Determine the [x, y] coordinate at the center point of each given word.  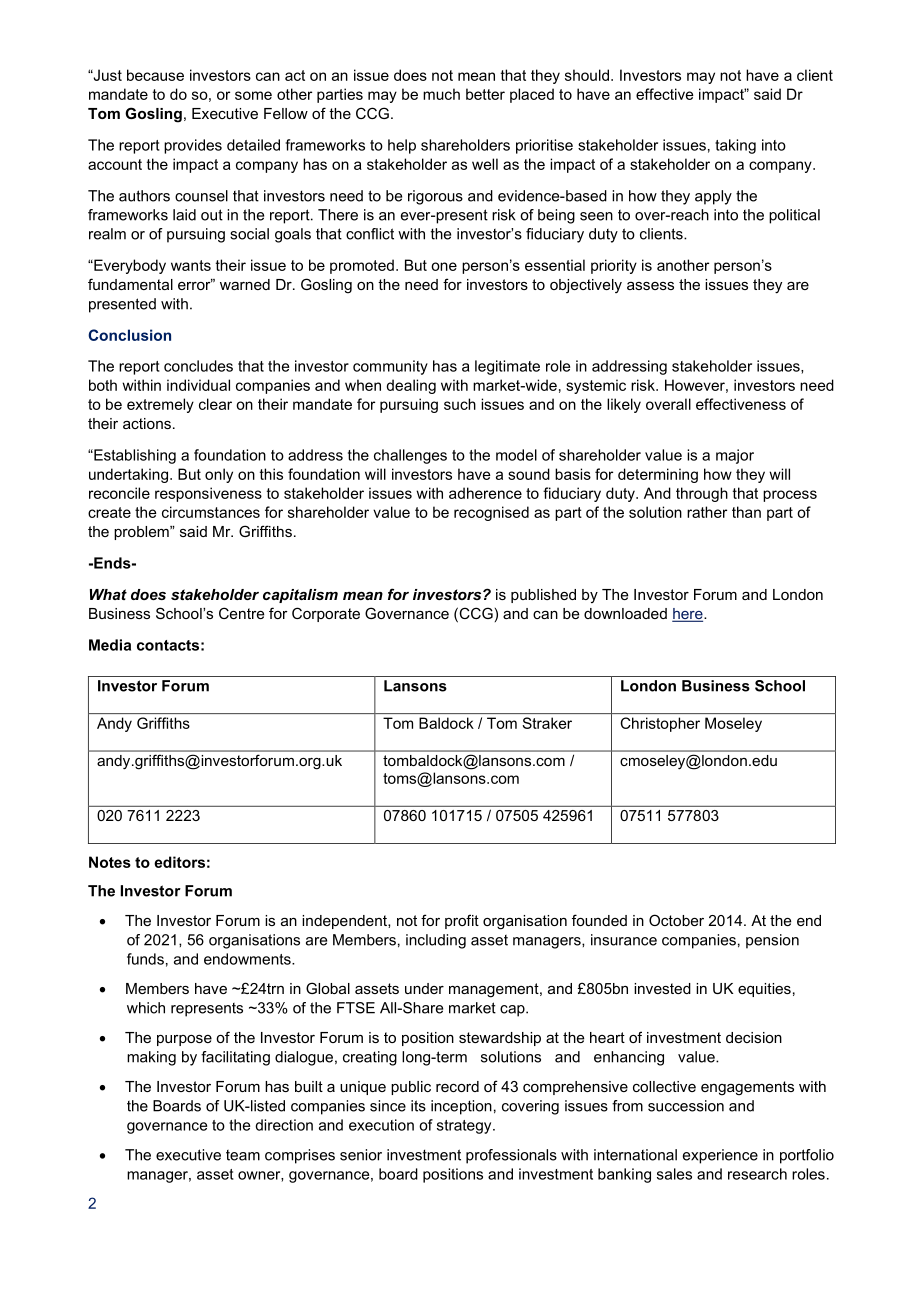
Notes [110, 862]
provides [193, 146]
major [735, 456]
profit [462, 921]
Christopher [660, 724]
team [243, 1155]
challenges [410, 456]
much [441, 94]
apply [713, 197]
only [219, 475]
